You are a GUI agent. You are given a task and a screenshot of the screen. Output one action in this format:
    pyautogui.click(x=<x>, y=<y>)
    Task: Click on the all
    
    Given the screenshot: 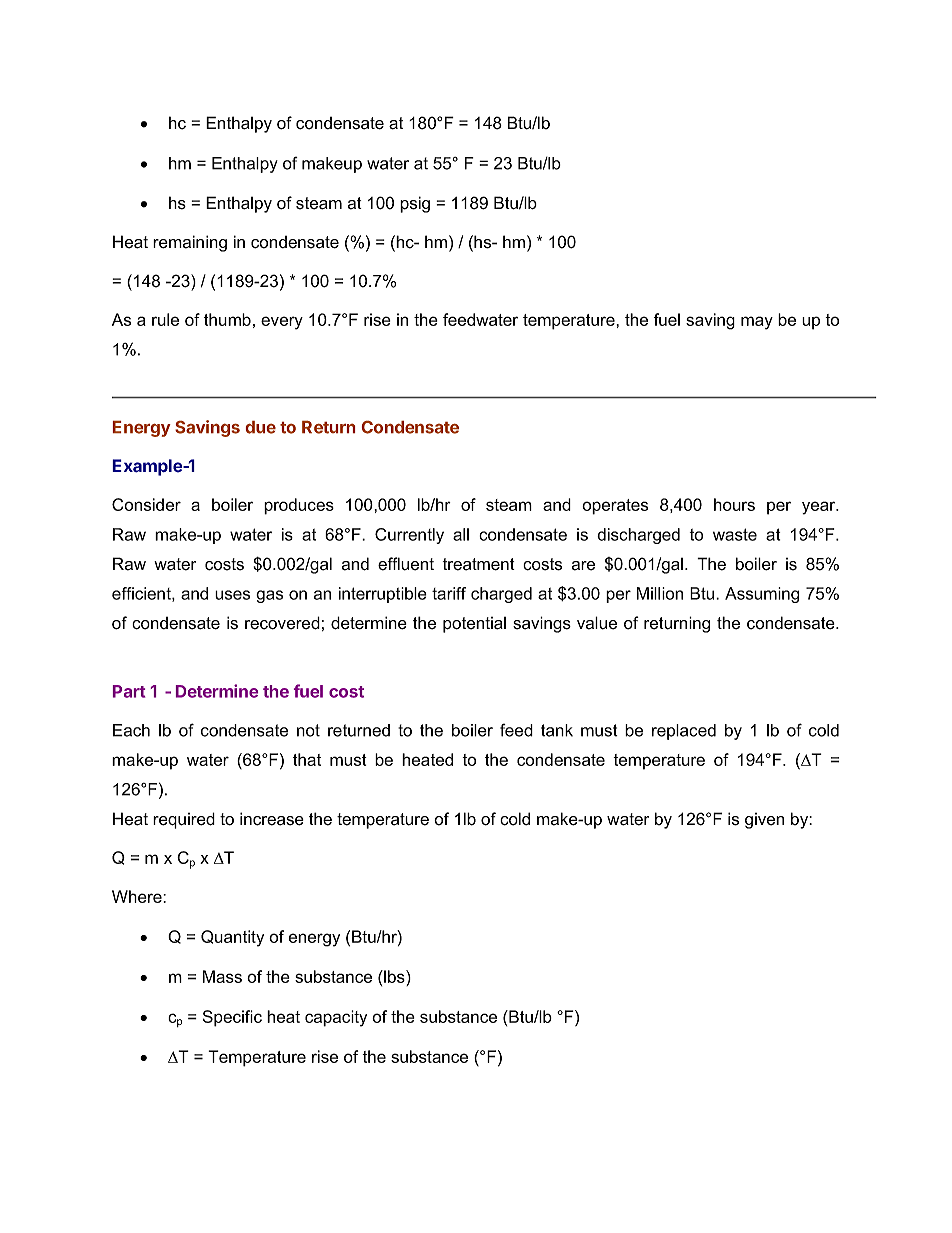 What is the action you would take?
    pyautogui.click(x=461, y=534)
